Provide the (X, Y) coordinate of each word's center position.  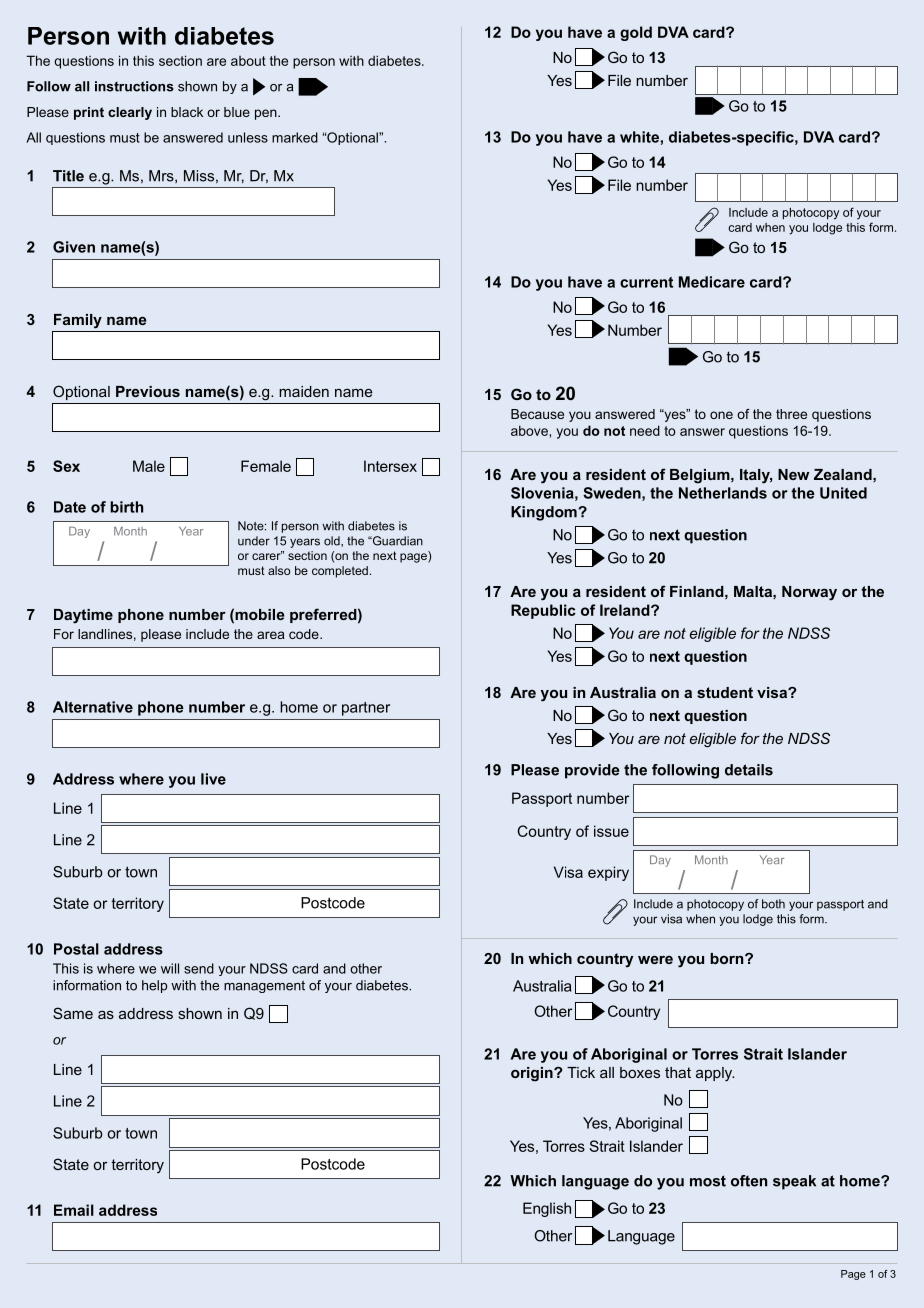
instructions (134, 86)
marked (295, 137)
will (170, 968)
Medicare (712, 282)
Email (74, 1210)
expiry (608, 873)
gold (636, 33)
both (773, 904)
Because (537, 414)
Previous (148, 391)
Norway (809, 593)
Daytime (83, 616)
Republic (543, 611)
